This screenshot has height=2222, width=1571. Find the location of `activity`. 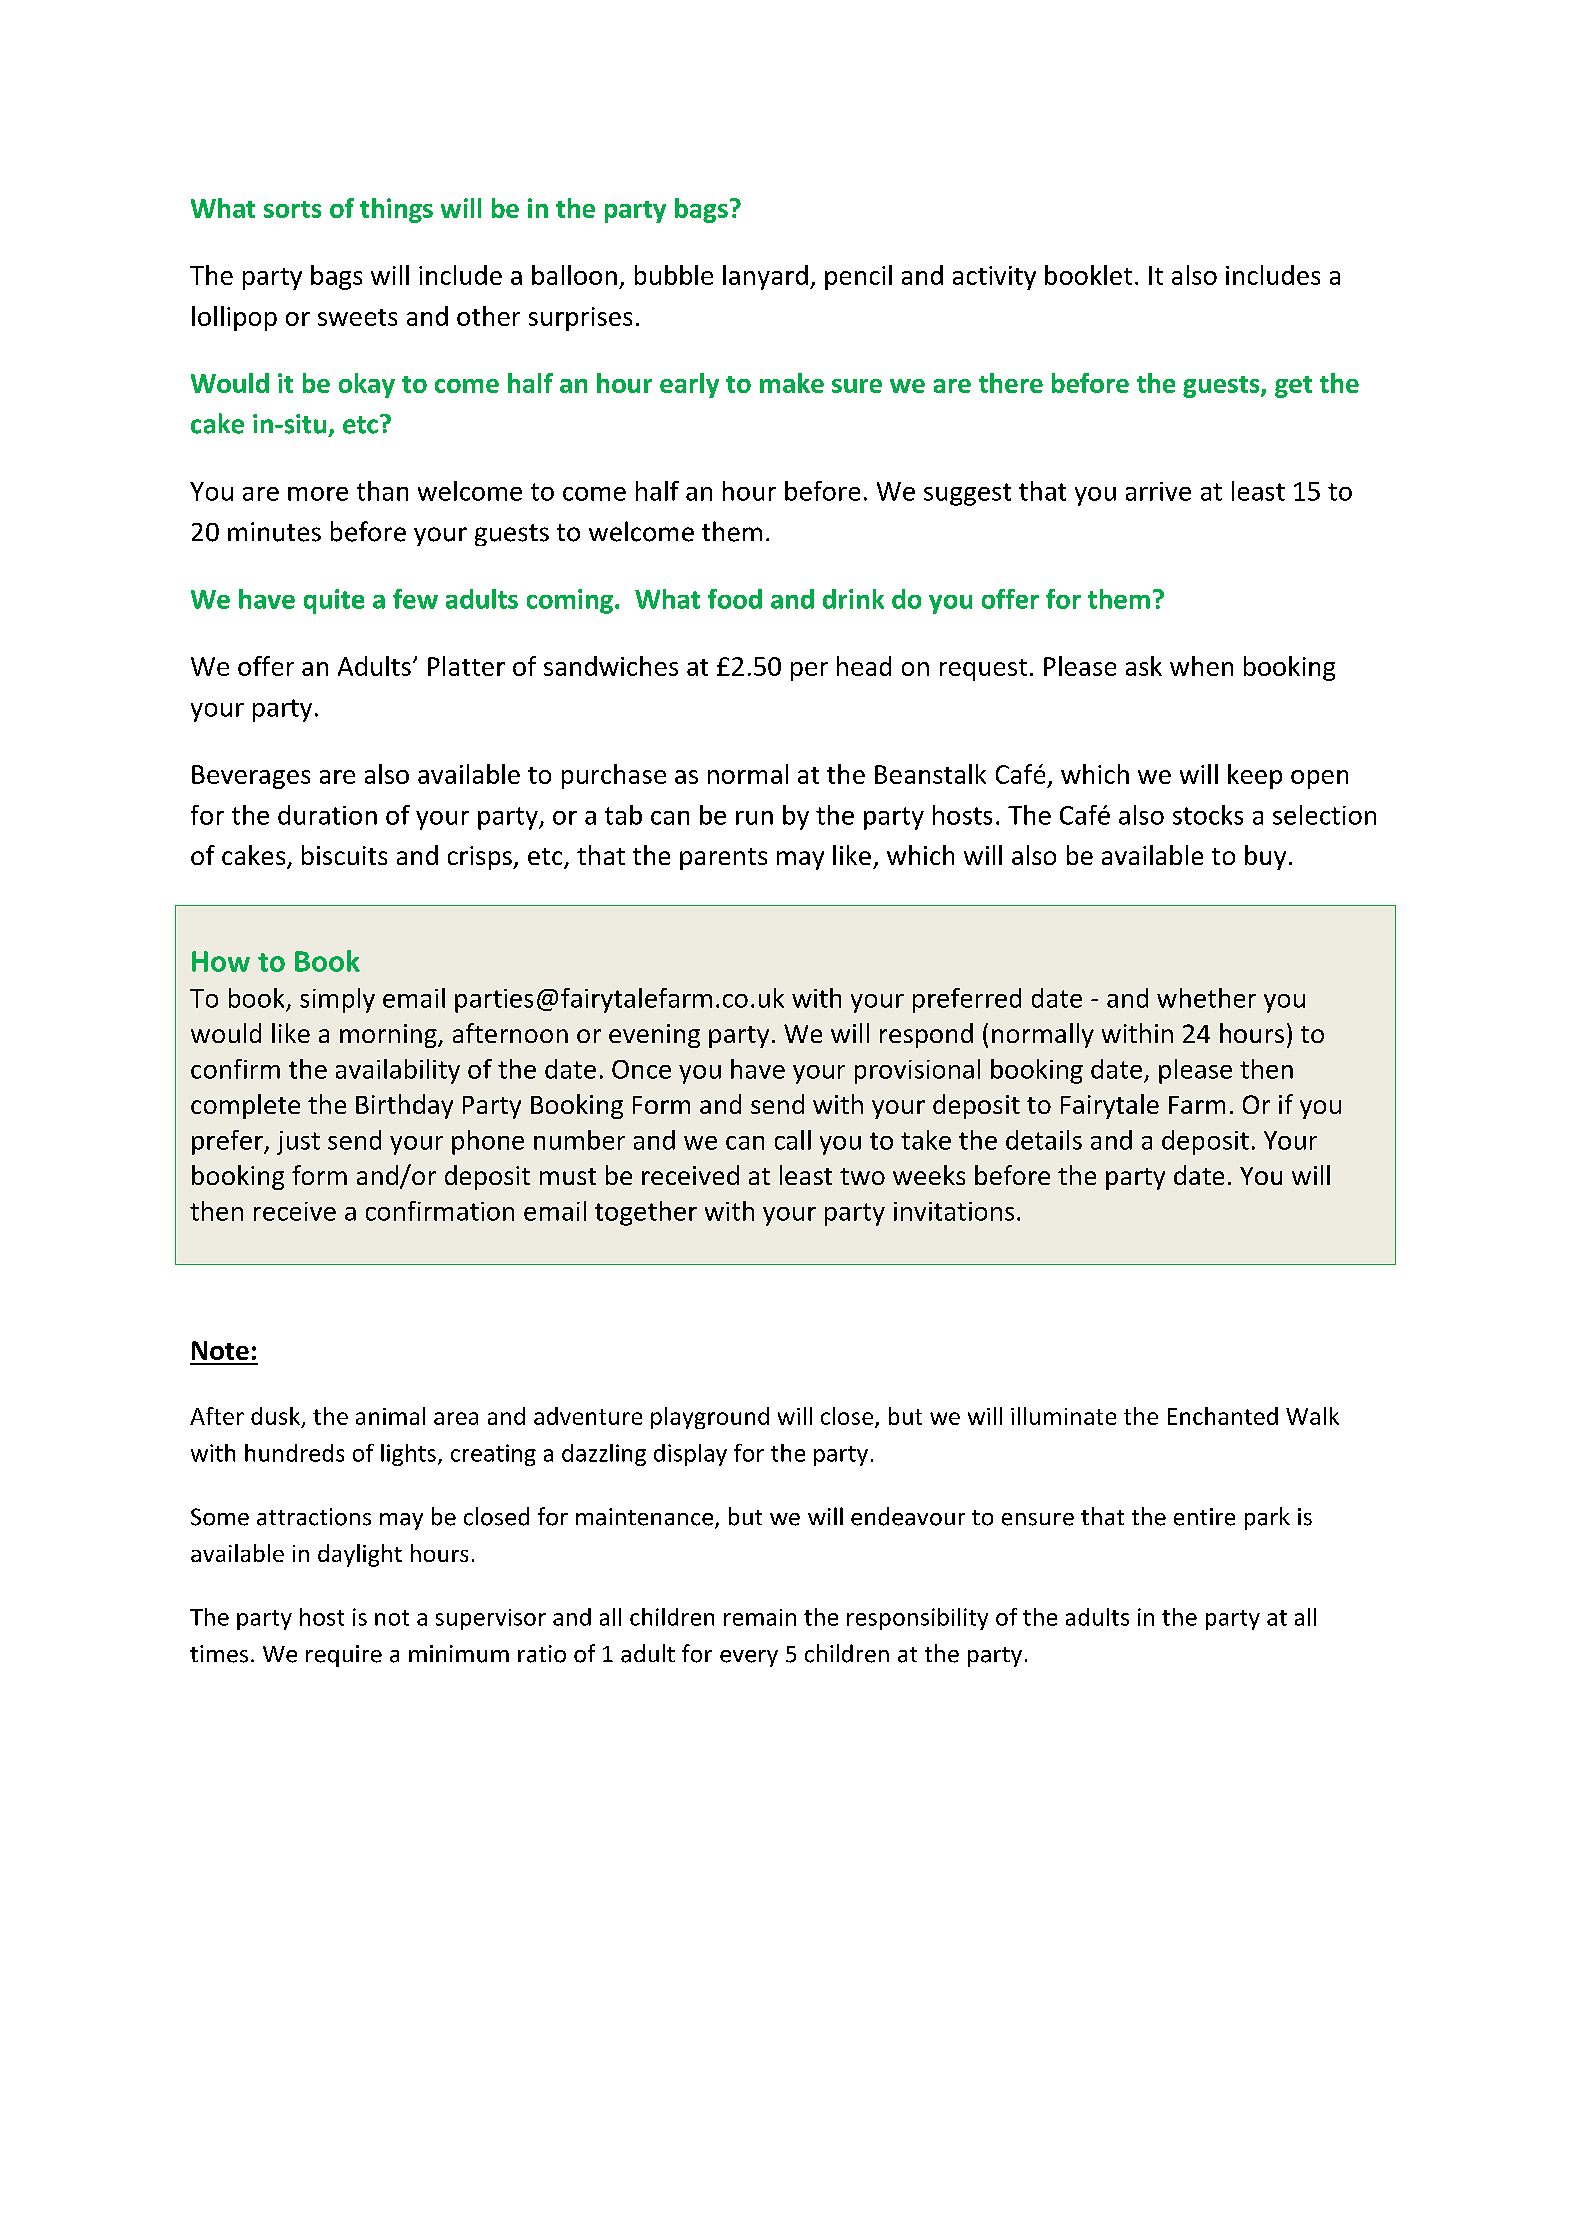

activity is located at coordinates (994, 278).
